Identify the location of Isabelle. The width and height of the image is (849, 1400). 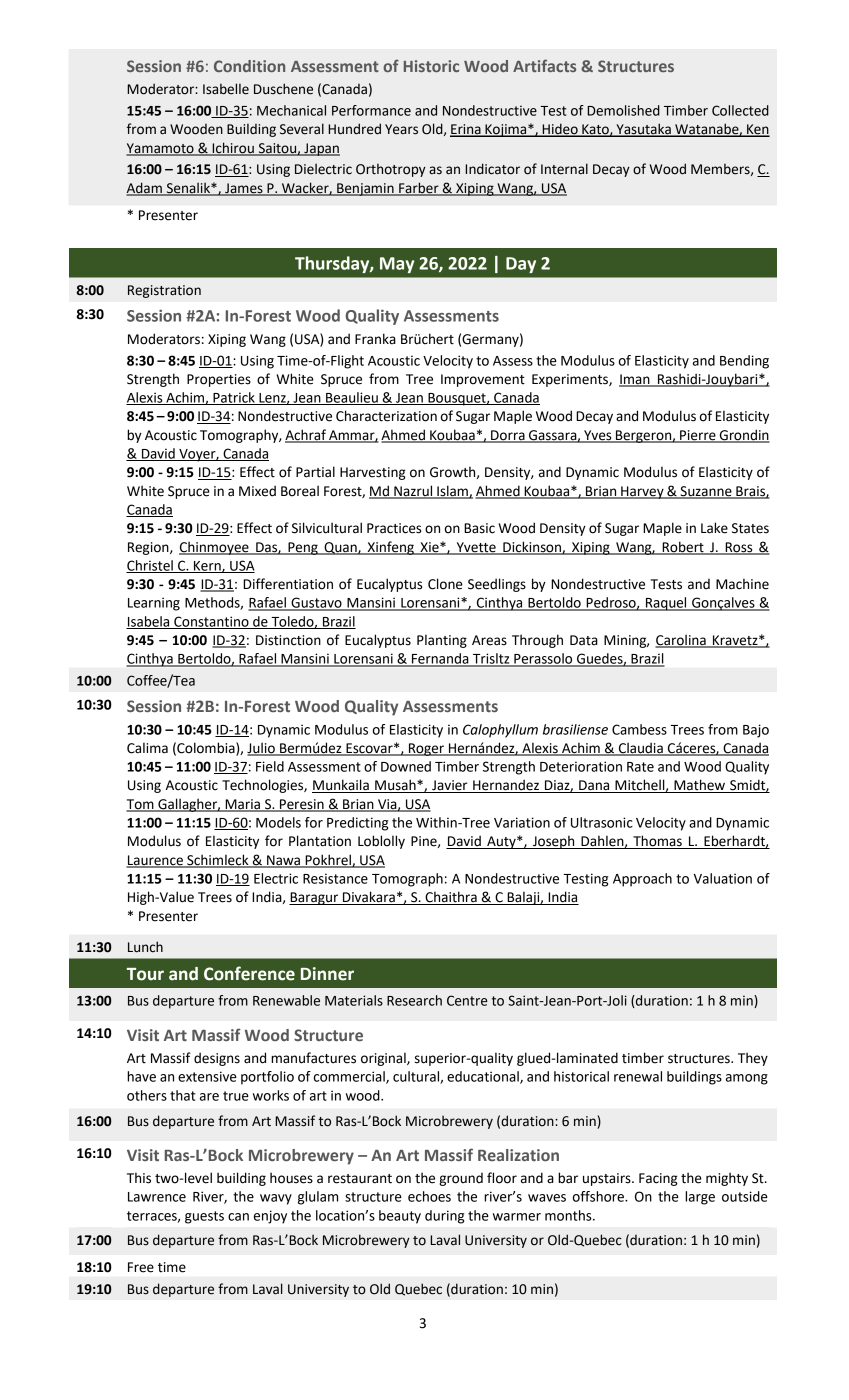
(226, 89).
